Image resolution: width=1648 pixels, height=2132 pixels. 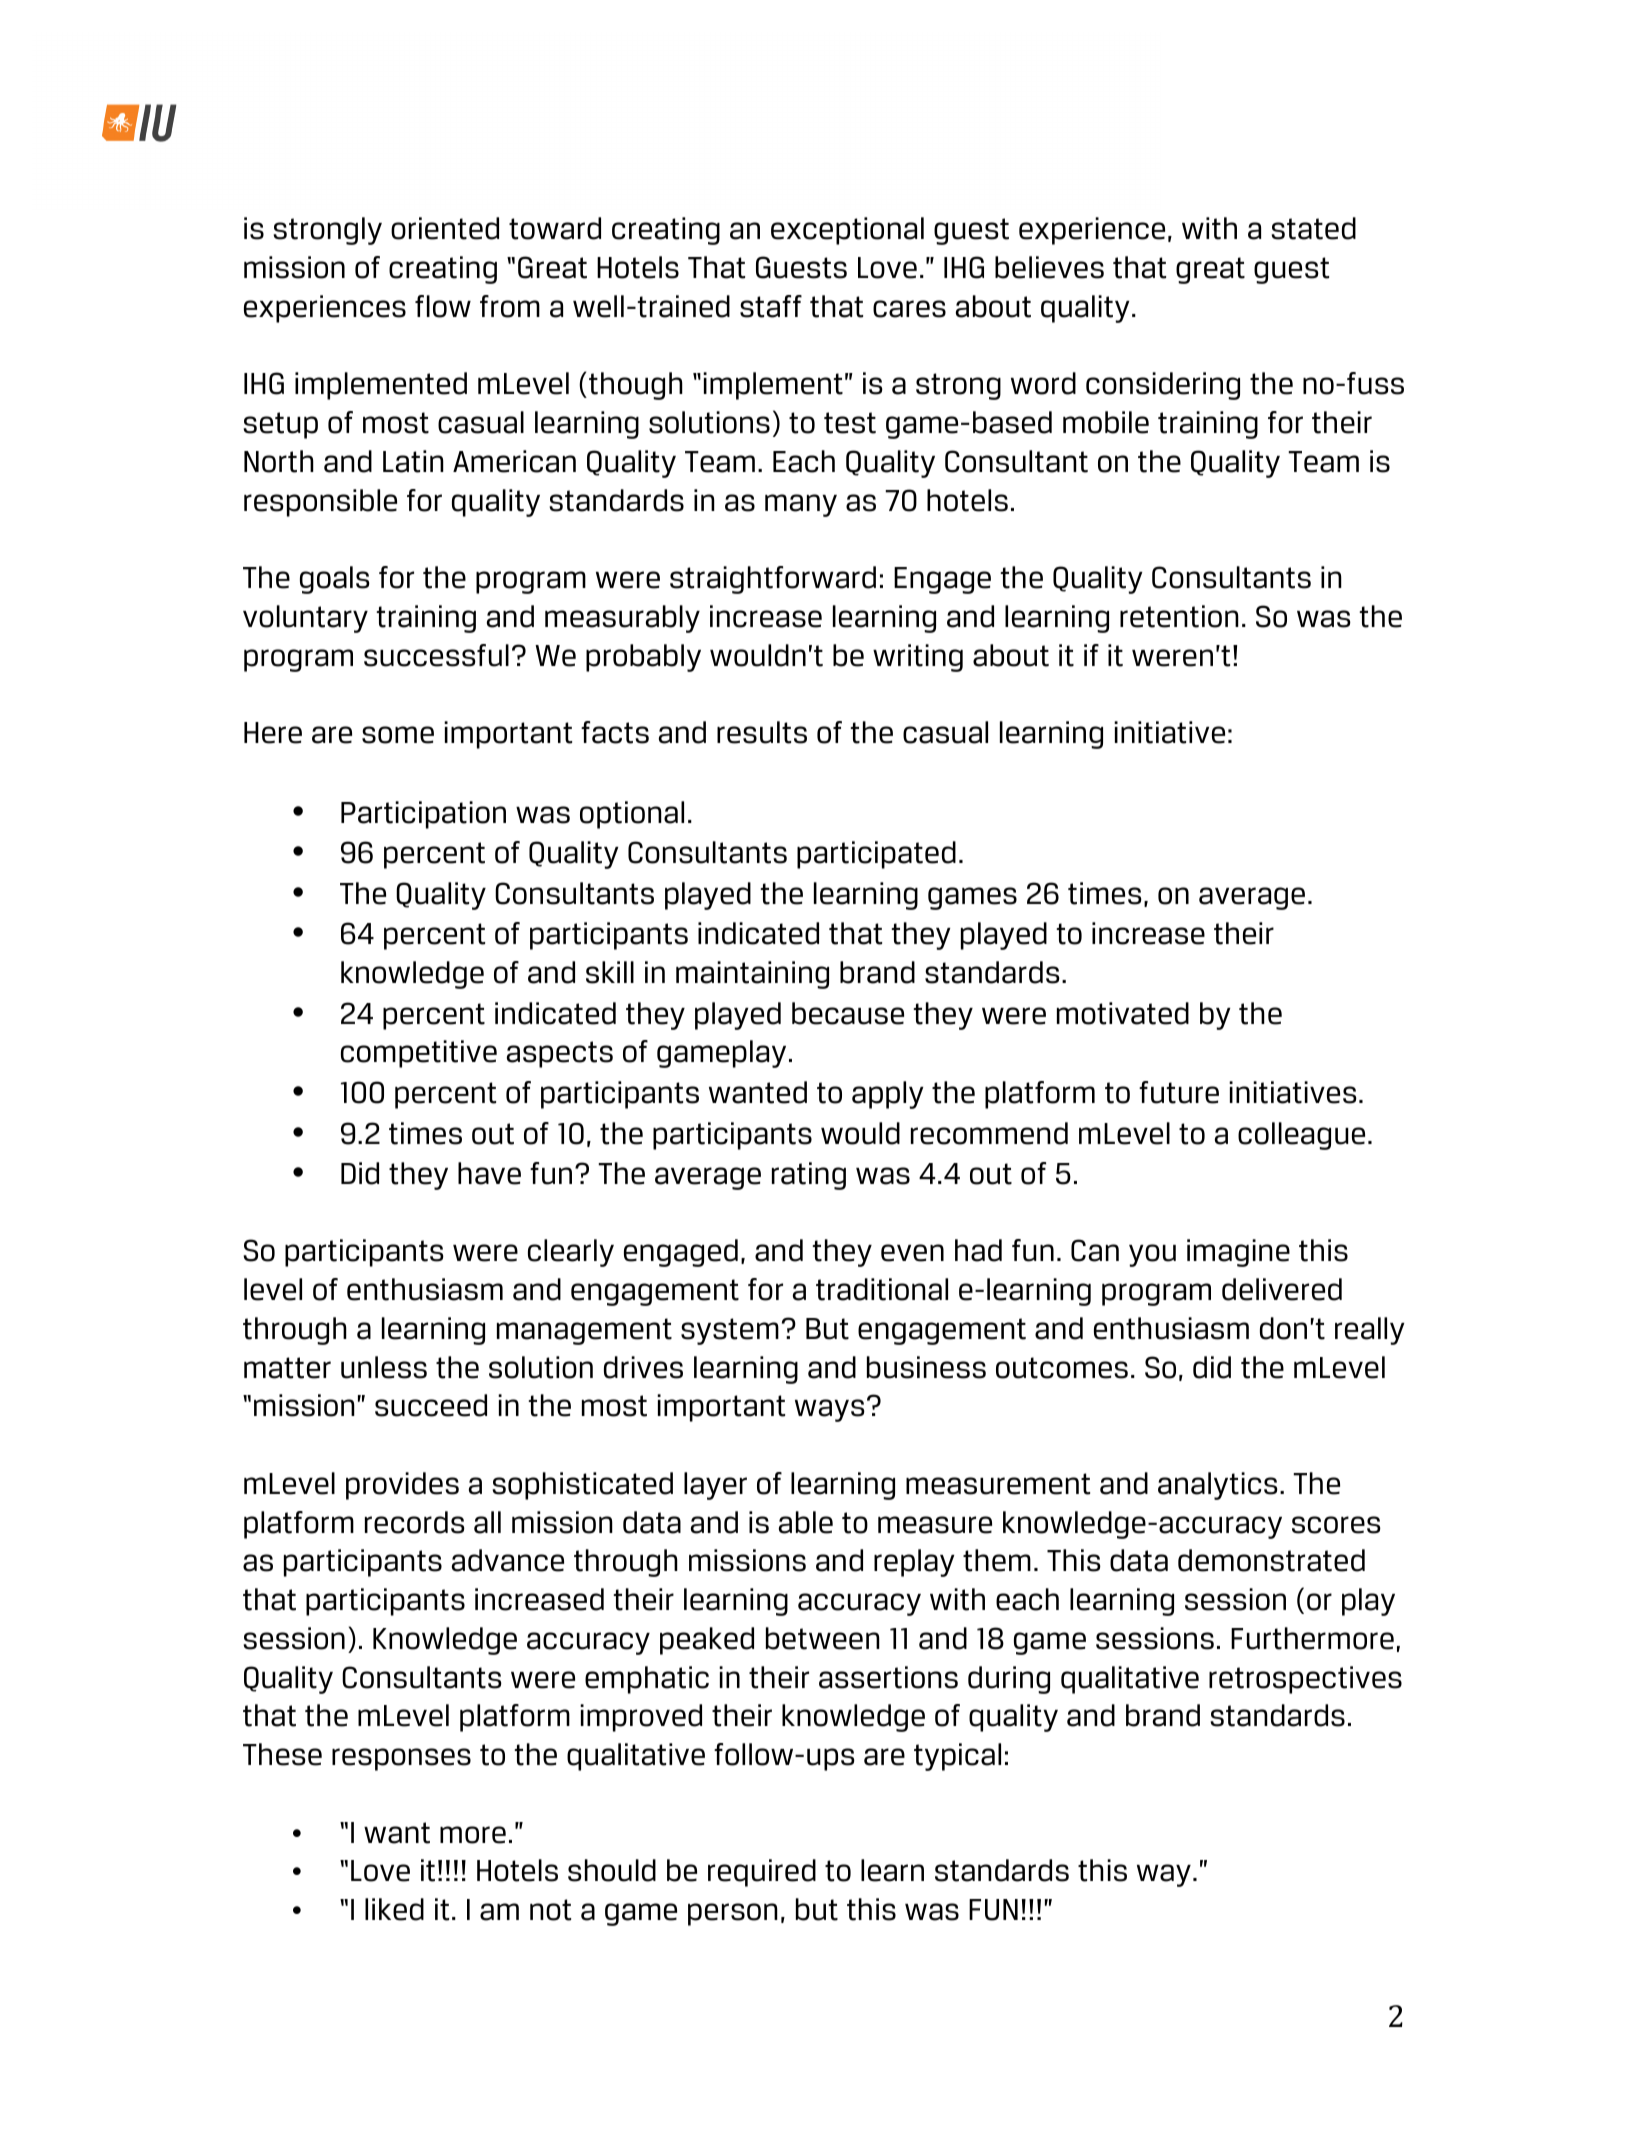 I want to click on apply, so click(x=888, y=1095).
